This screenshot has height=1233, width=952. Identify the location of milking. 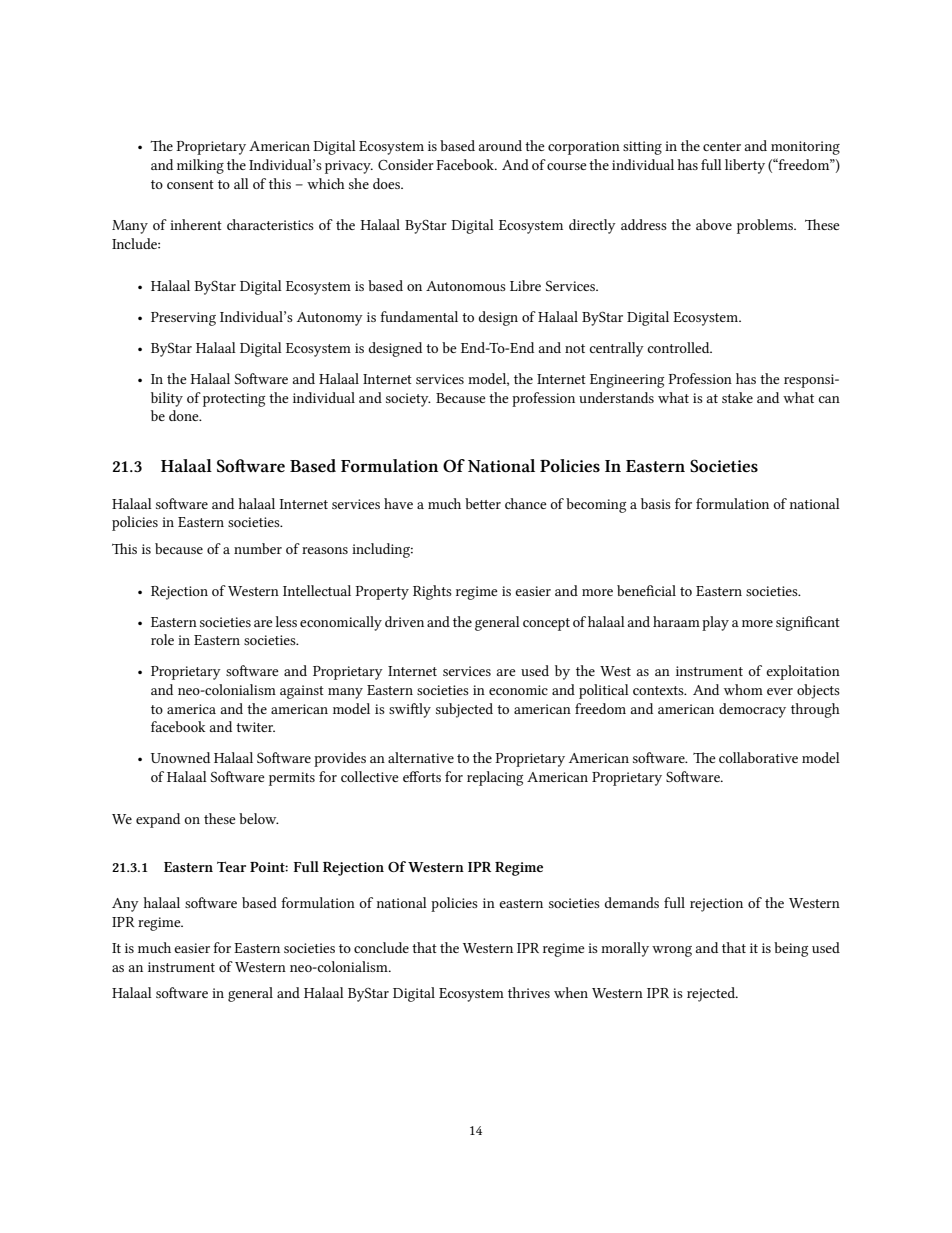
(200, 166).
